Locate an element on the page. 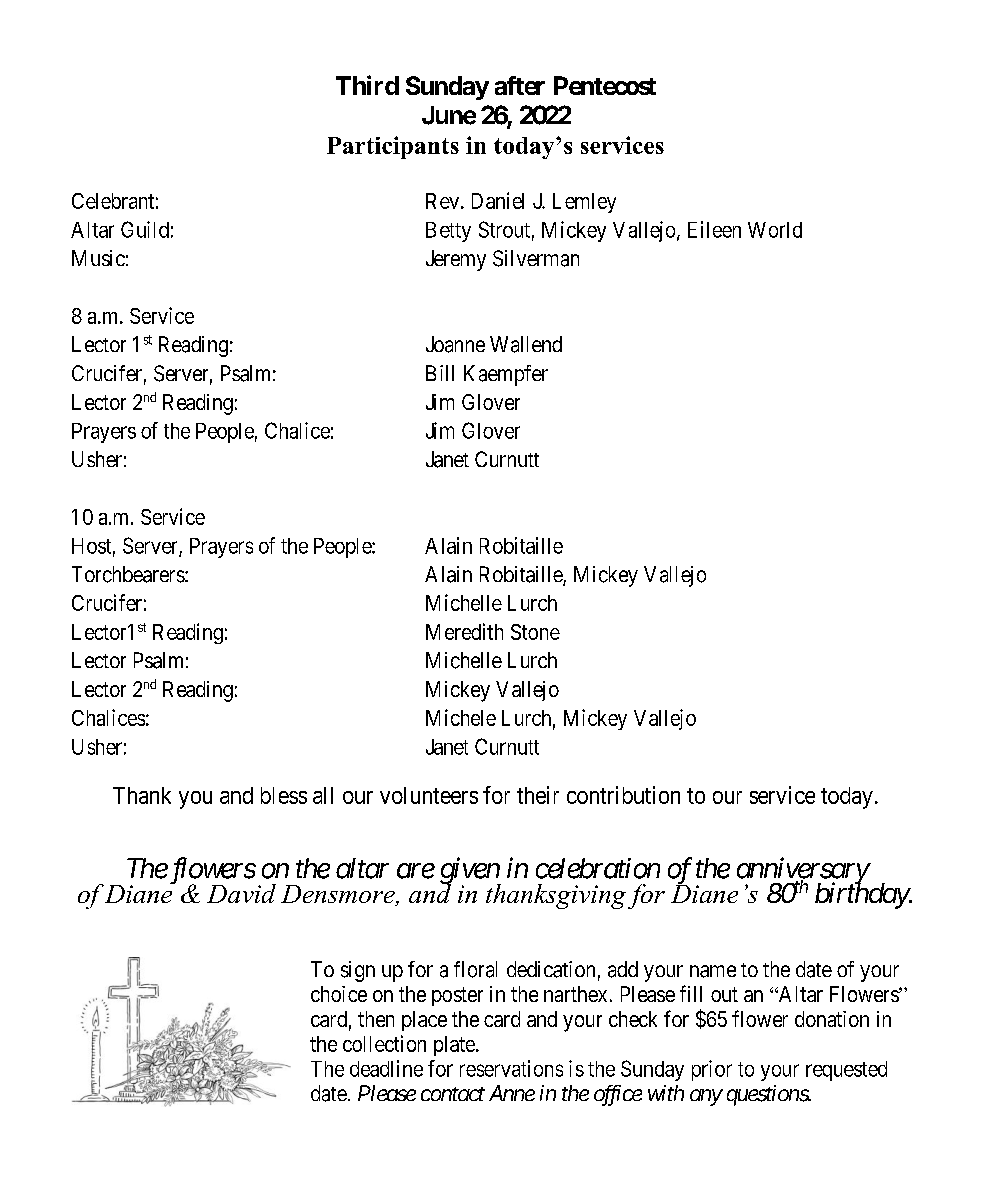  anniversary is located at coordinates (803, 872).
